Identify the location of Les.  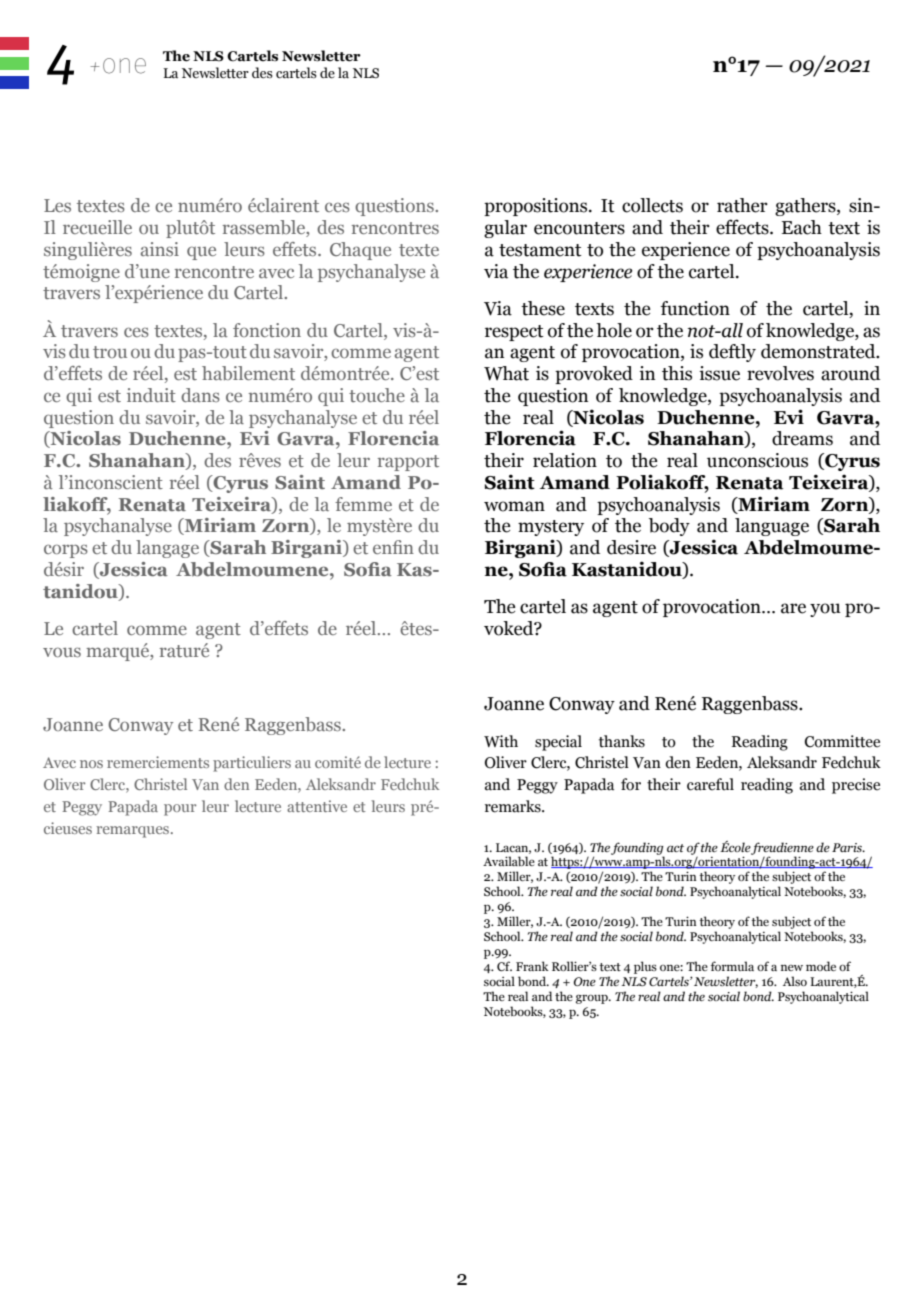
(57, 205).
